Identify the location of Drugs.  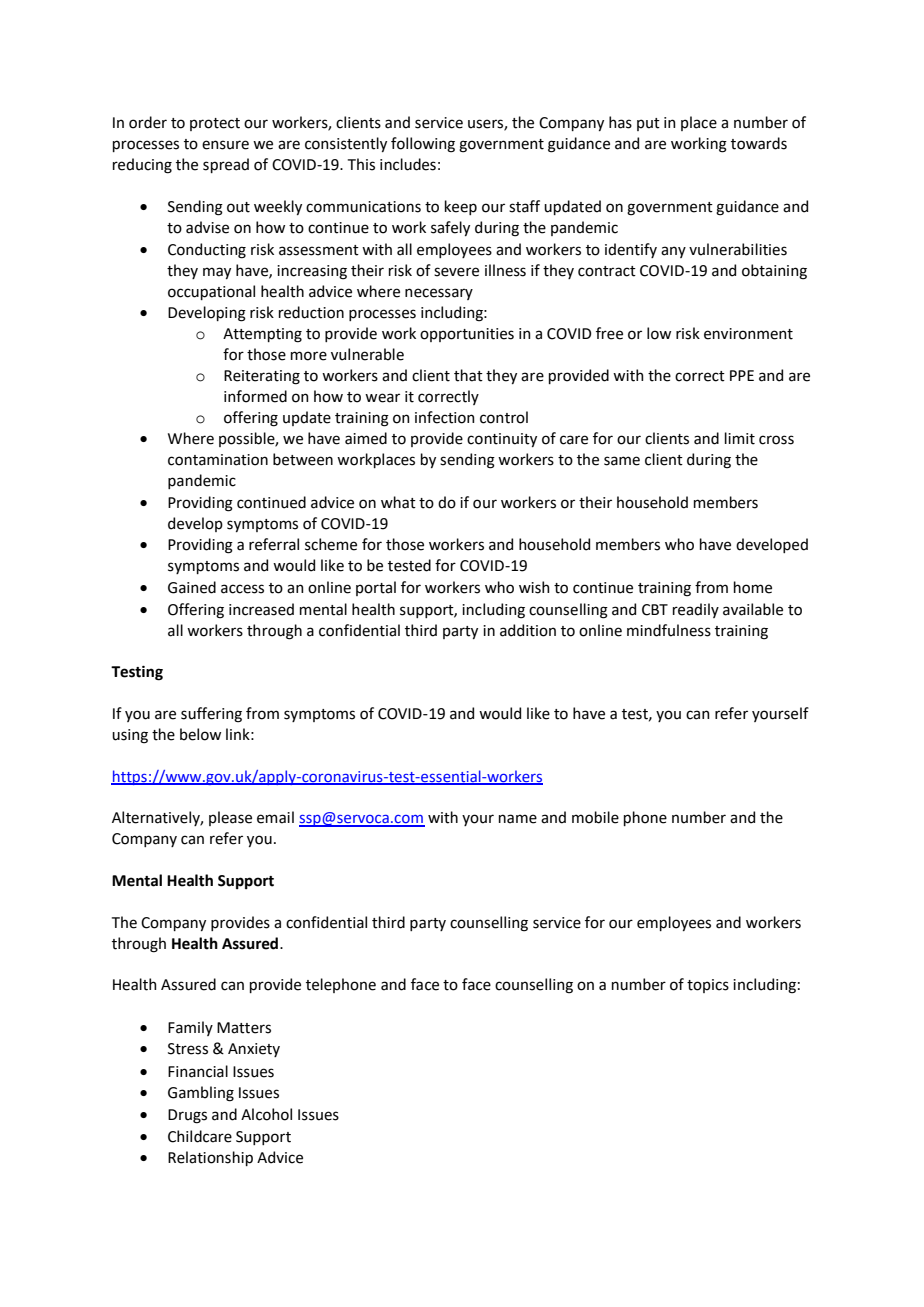
(187, 1116).
